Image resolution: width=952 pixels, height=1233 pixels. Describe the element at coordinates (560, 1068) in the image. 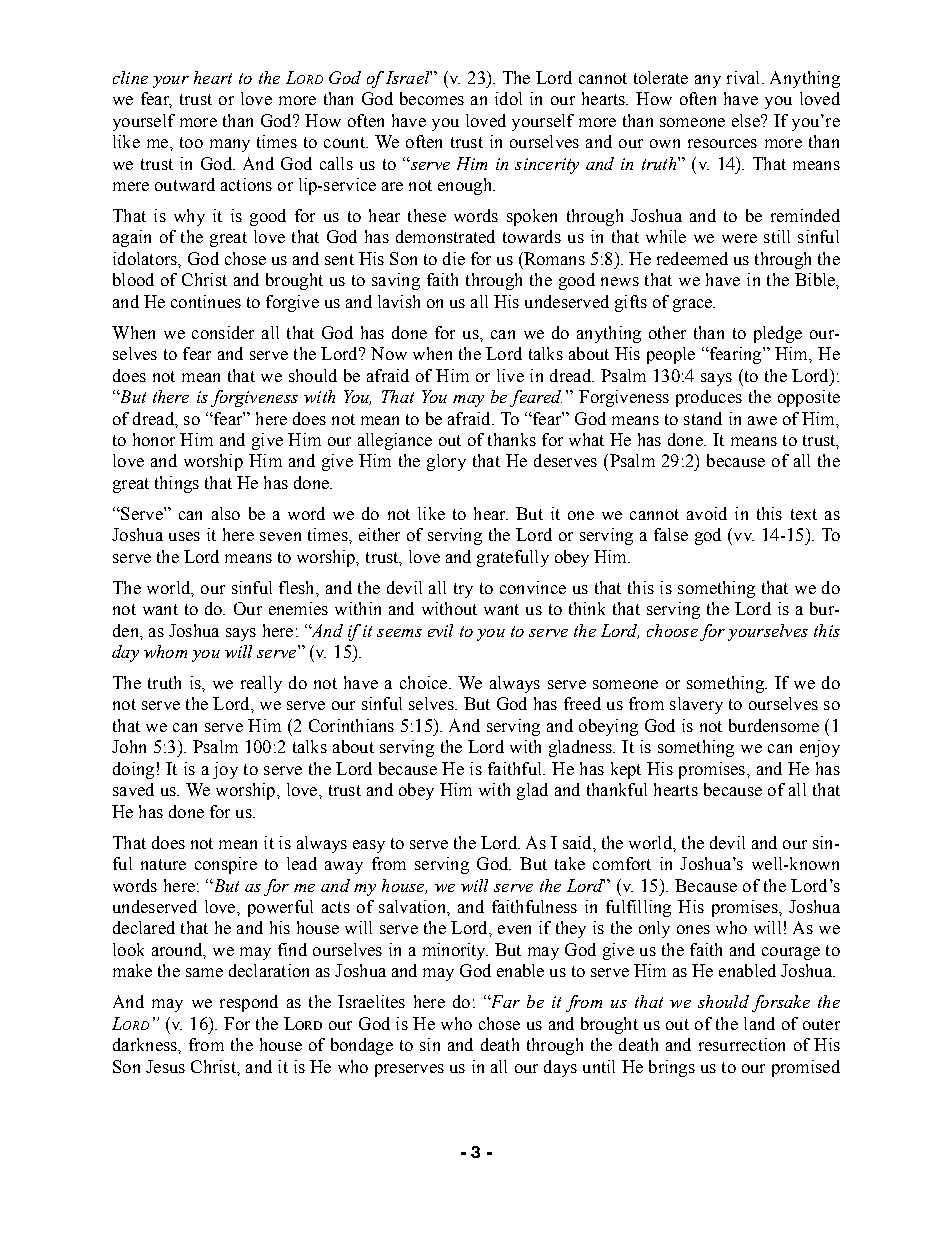

I see `days` at that location.
